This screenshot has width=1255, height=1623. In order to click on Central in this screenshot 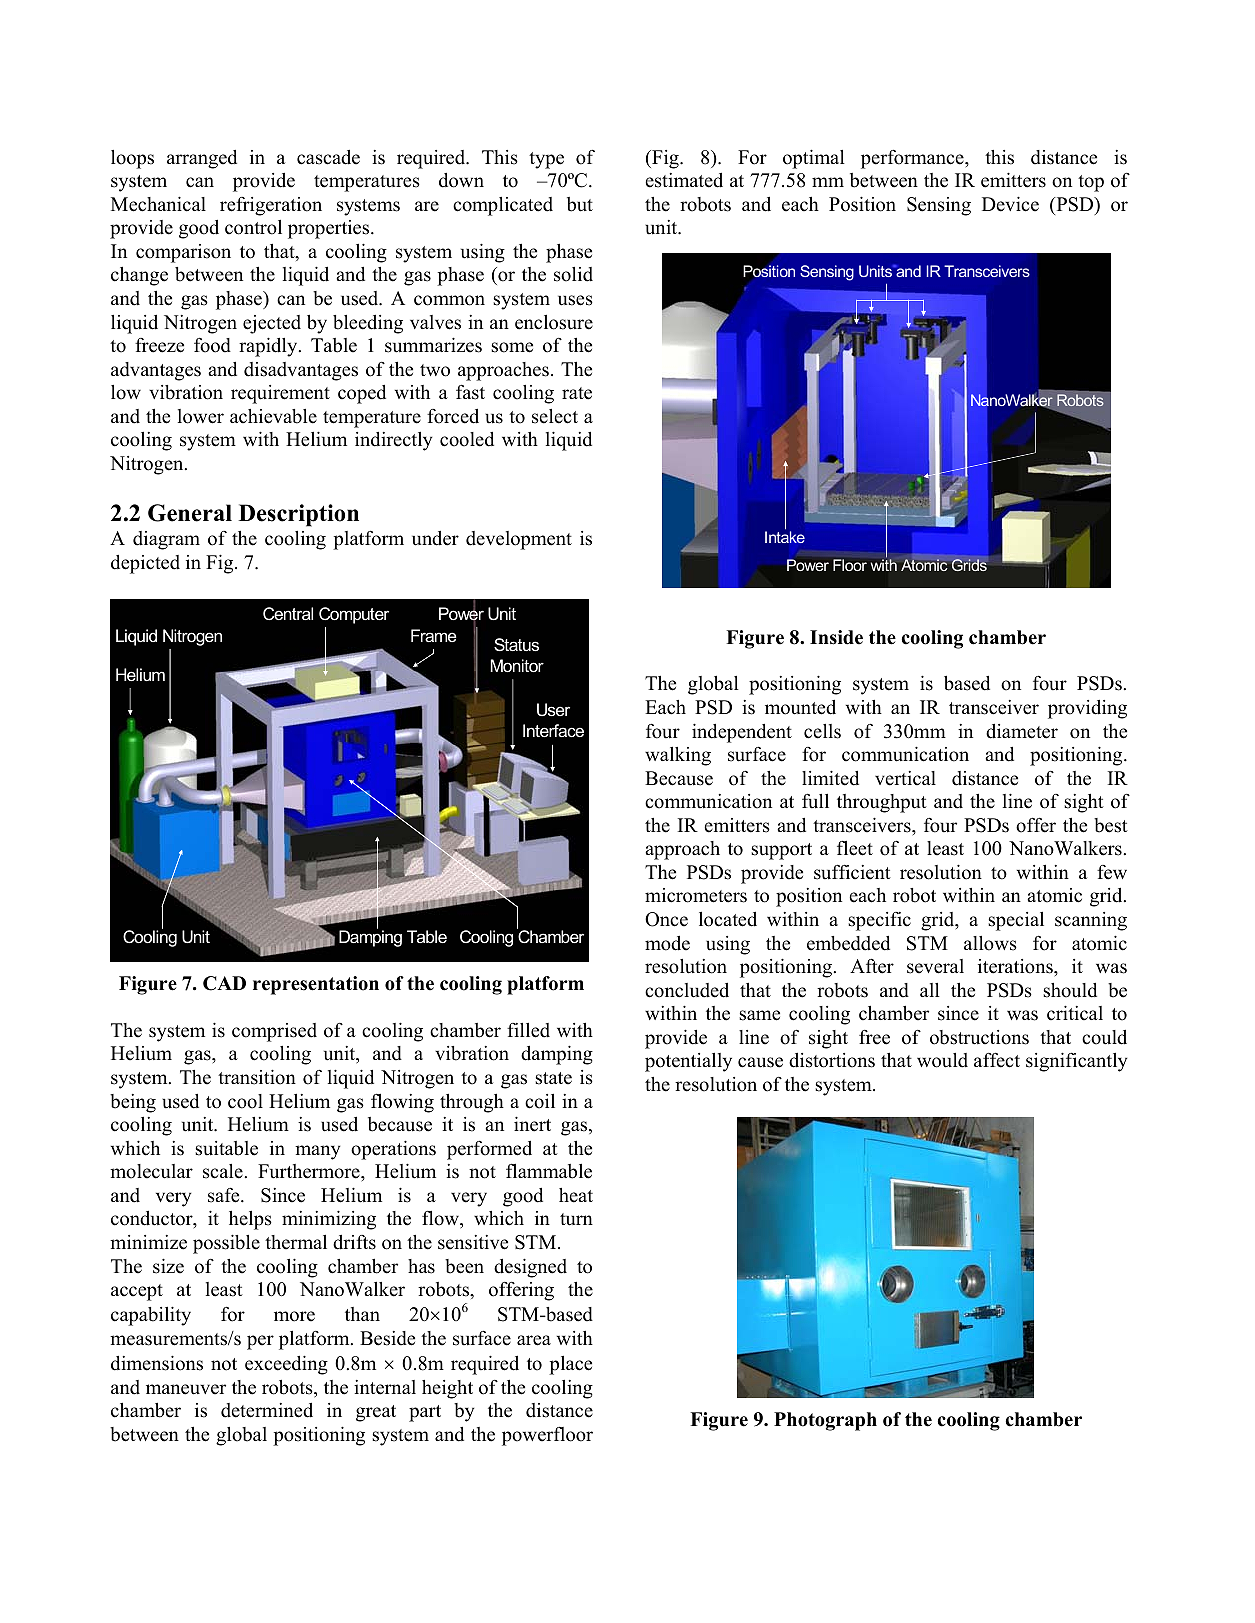, I will do `click(288, 613)`.
